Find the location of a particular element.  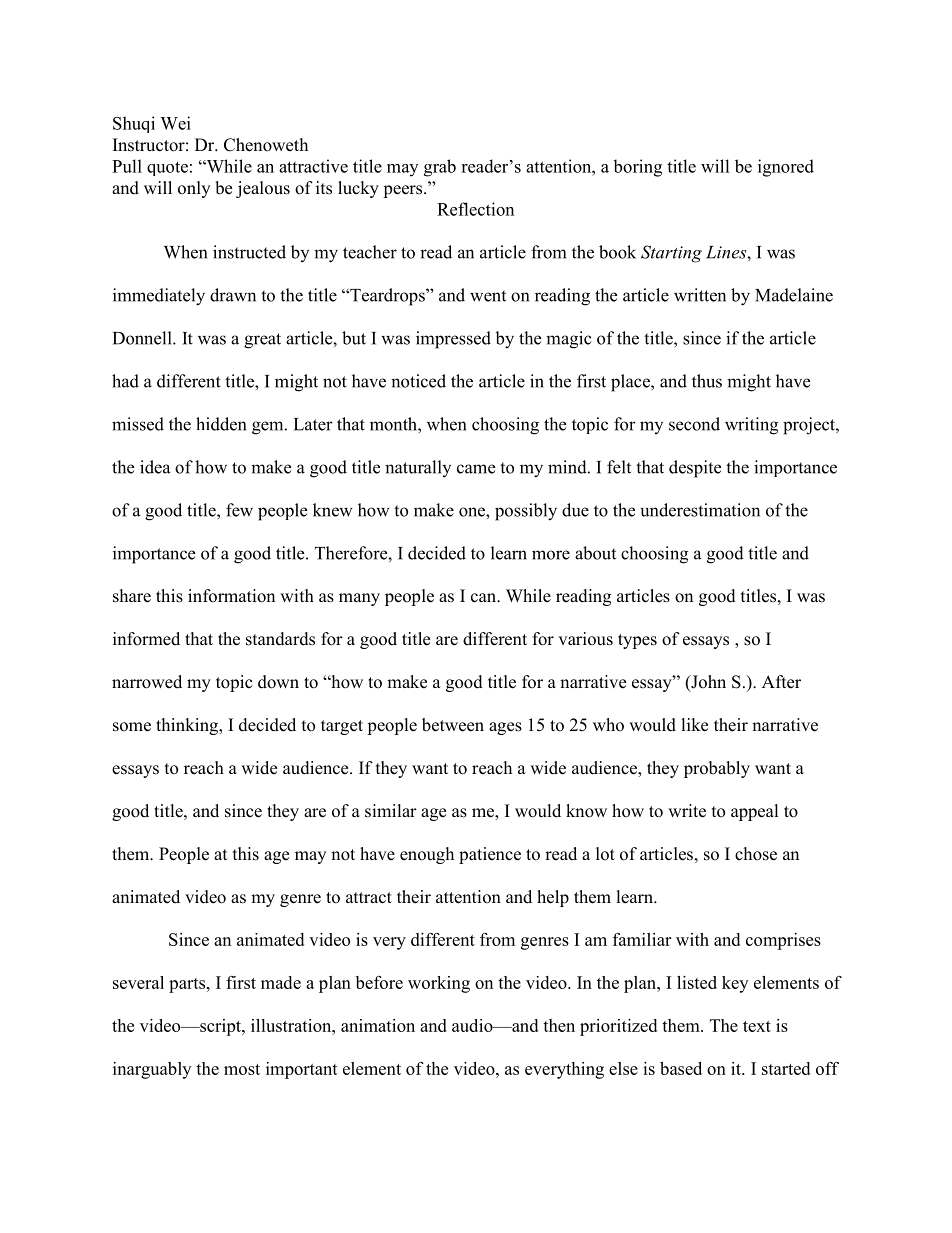

between is located at coordinates (453, 725).
